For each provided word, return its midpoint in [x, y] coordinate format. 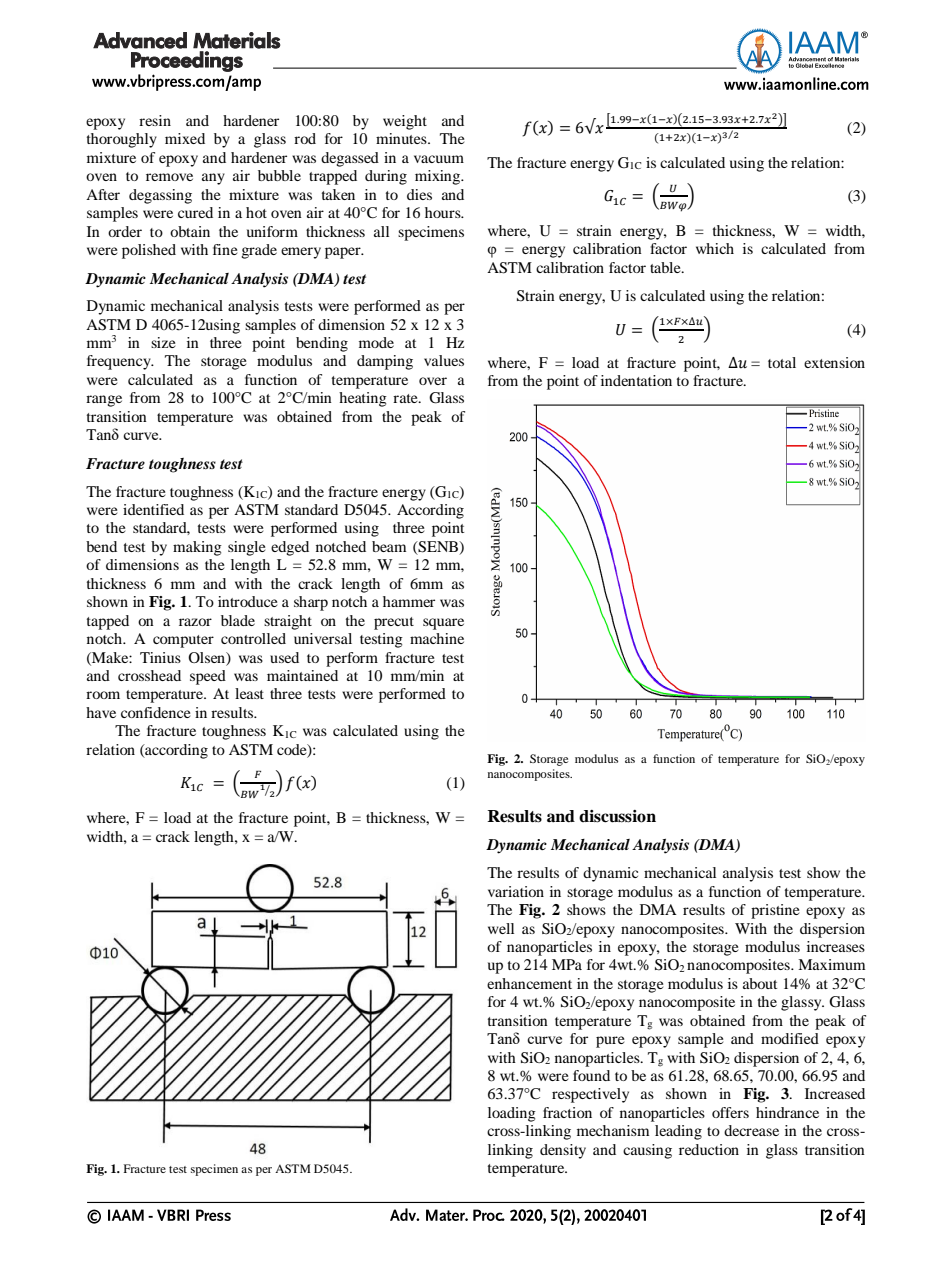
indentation [636, 380]
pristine [775, 911]
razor [195, 622]
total [782, 362]
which [715, 248]
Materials [237, 40]
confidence [155, 712]
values [444, 360]
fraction [567, 1112]
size [163, 342]
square [443, 624]
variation [516, 891]
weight [405, 122]
